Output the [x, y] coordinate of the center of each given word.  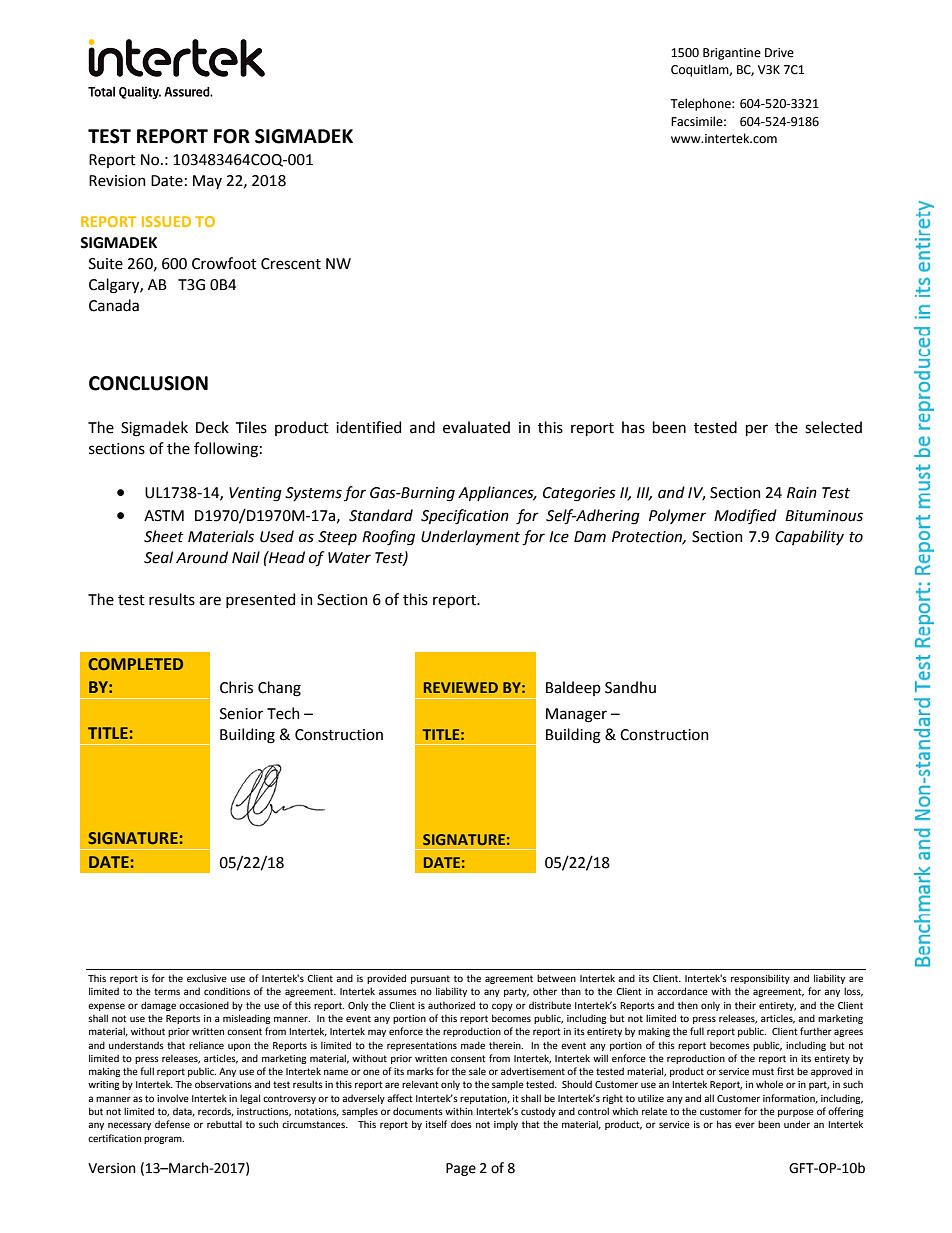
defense [172, 1124]
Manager [576, 715]
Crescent [291, 264]
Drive [779, 53]
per [757, 430]
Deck [212, 427]
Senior [241, 714]
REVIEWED [461, 687]
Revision [117, 181]
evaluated [476, 427]
